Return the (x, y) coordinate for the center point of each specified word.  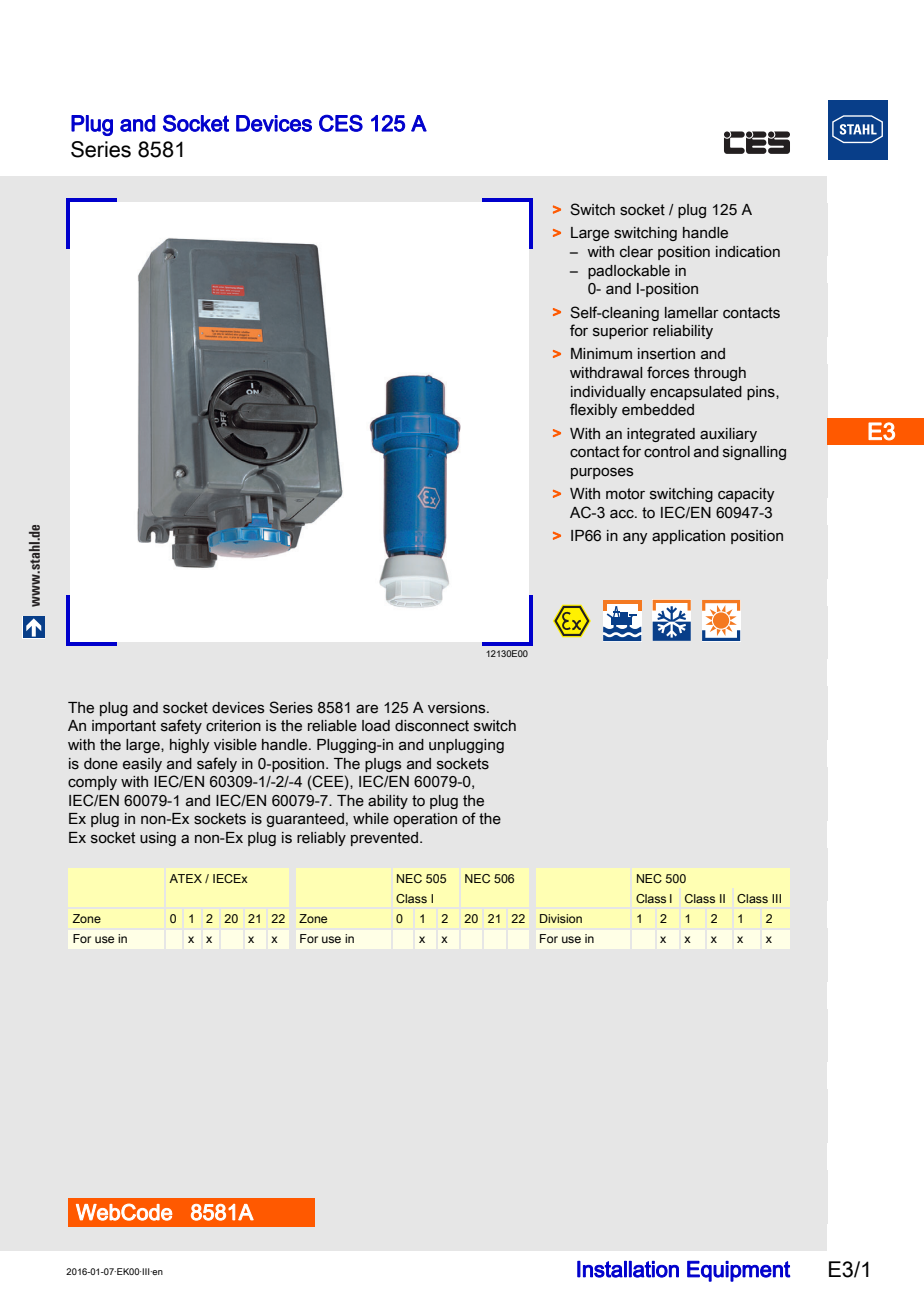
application (688, 537)
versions (458, 708)
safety (181, 726)
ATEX (185, 878)
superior (621, 332)
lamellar (692, 313)
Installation (628, 1269)
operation (425, 820)
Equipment (738, 1271)
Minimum (601, 353)
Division (561, 918)
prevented (386, 839)
